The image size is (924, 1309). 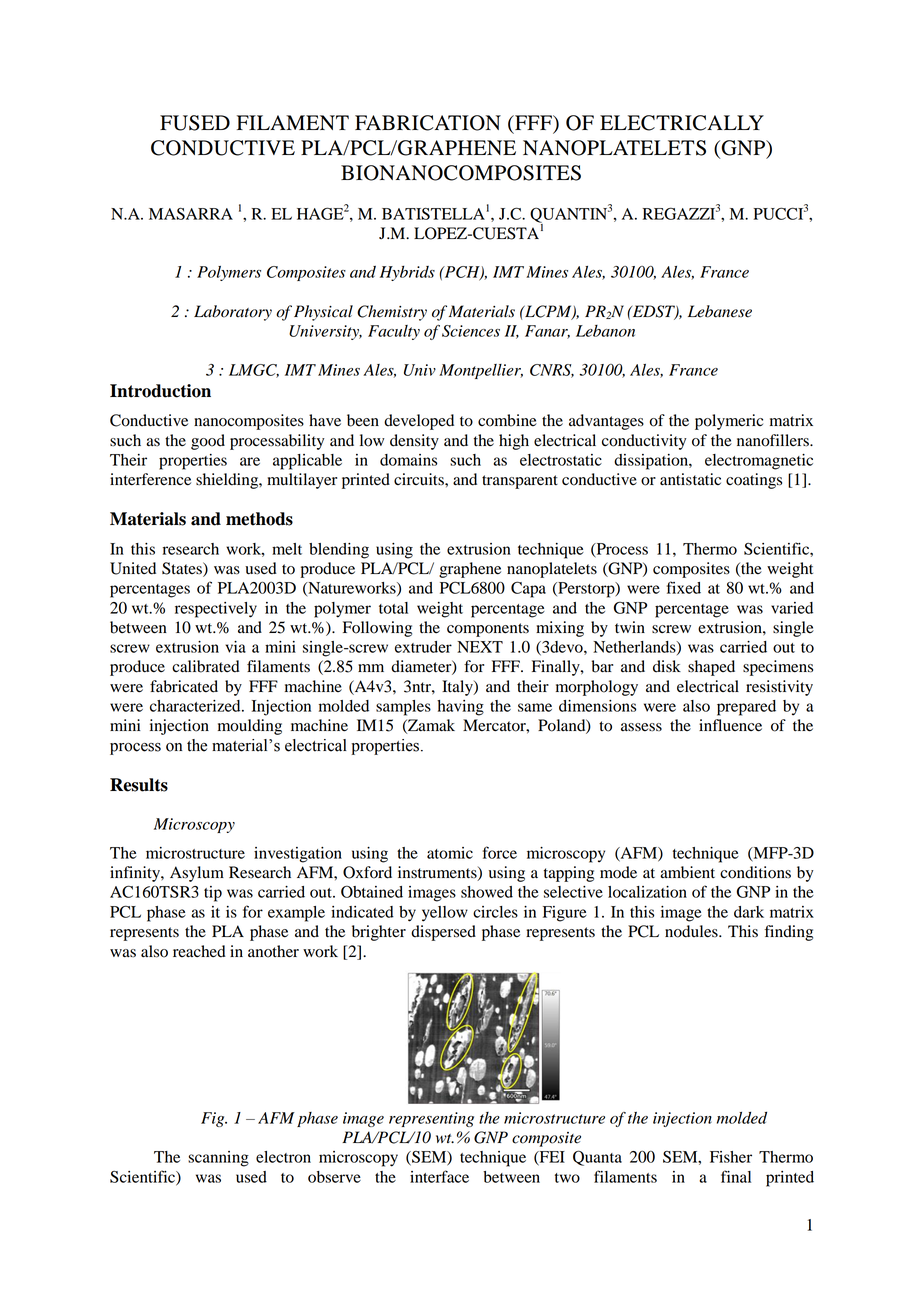 I want to click on calibrated, so click(x=206, y=666).
